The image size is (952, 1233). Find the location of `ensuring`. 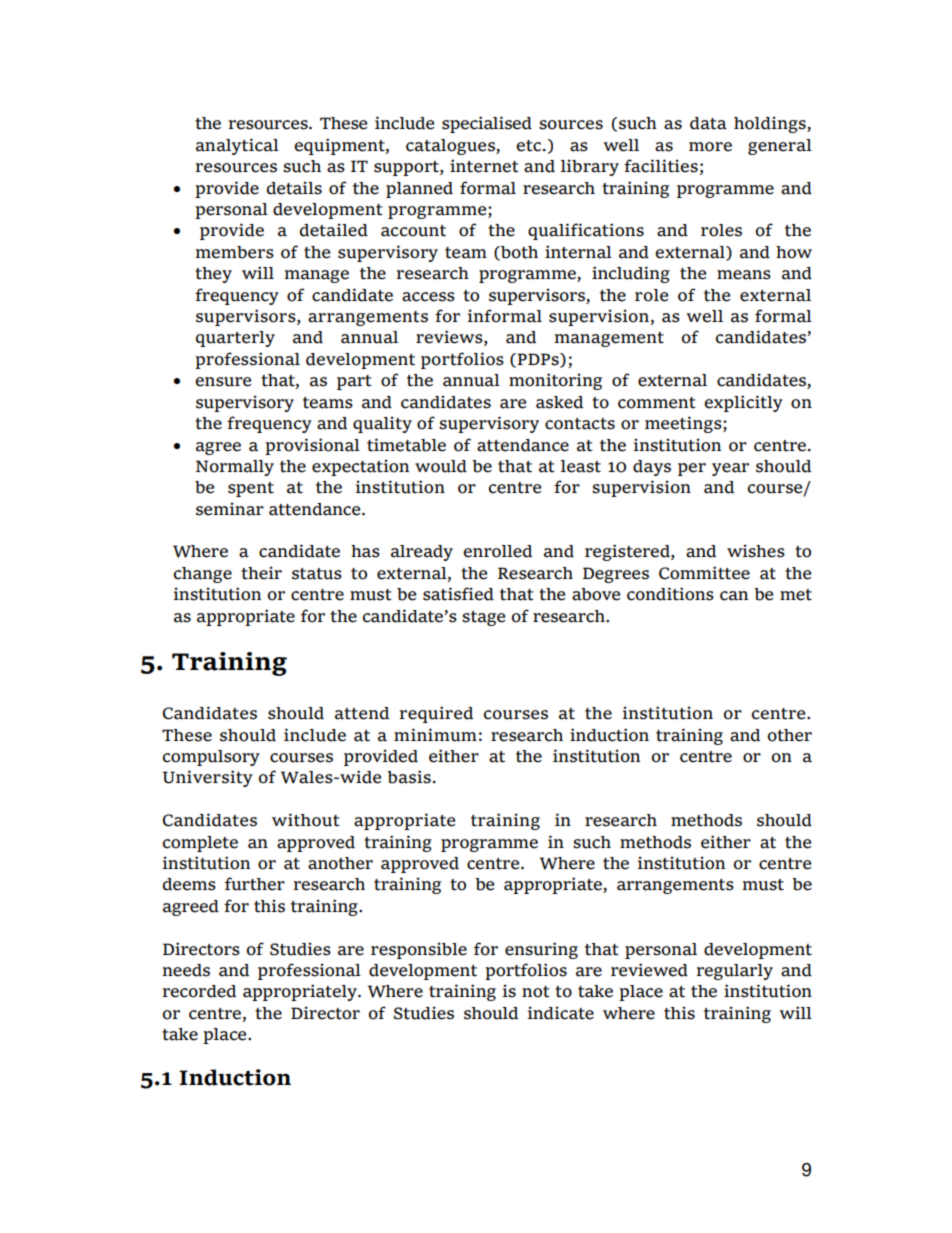

ensuring is located at coordinates (541, 950).
